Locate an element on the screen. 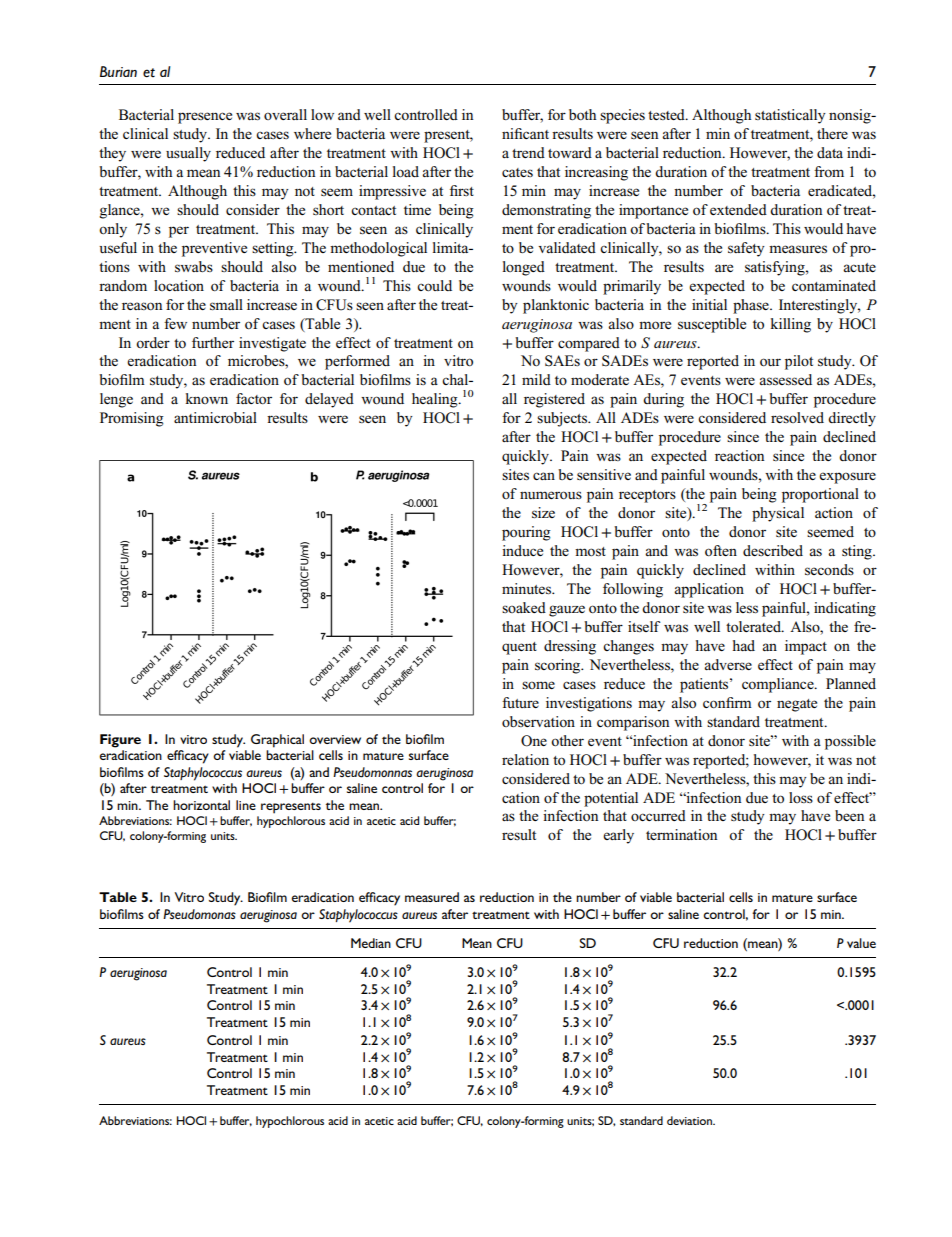  statistically is located at coordinates (790, 116).
